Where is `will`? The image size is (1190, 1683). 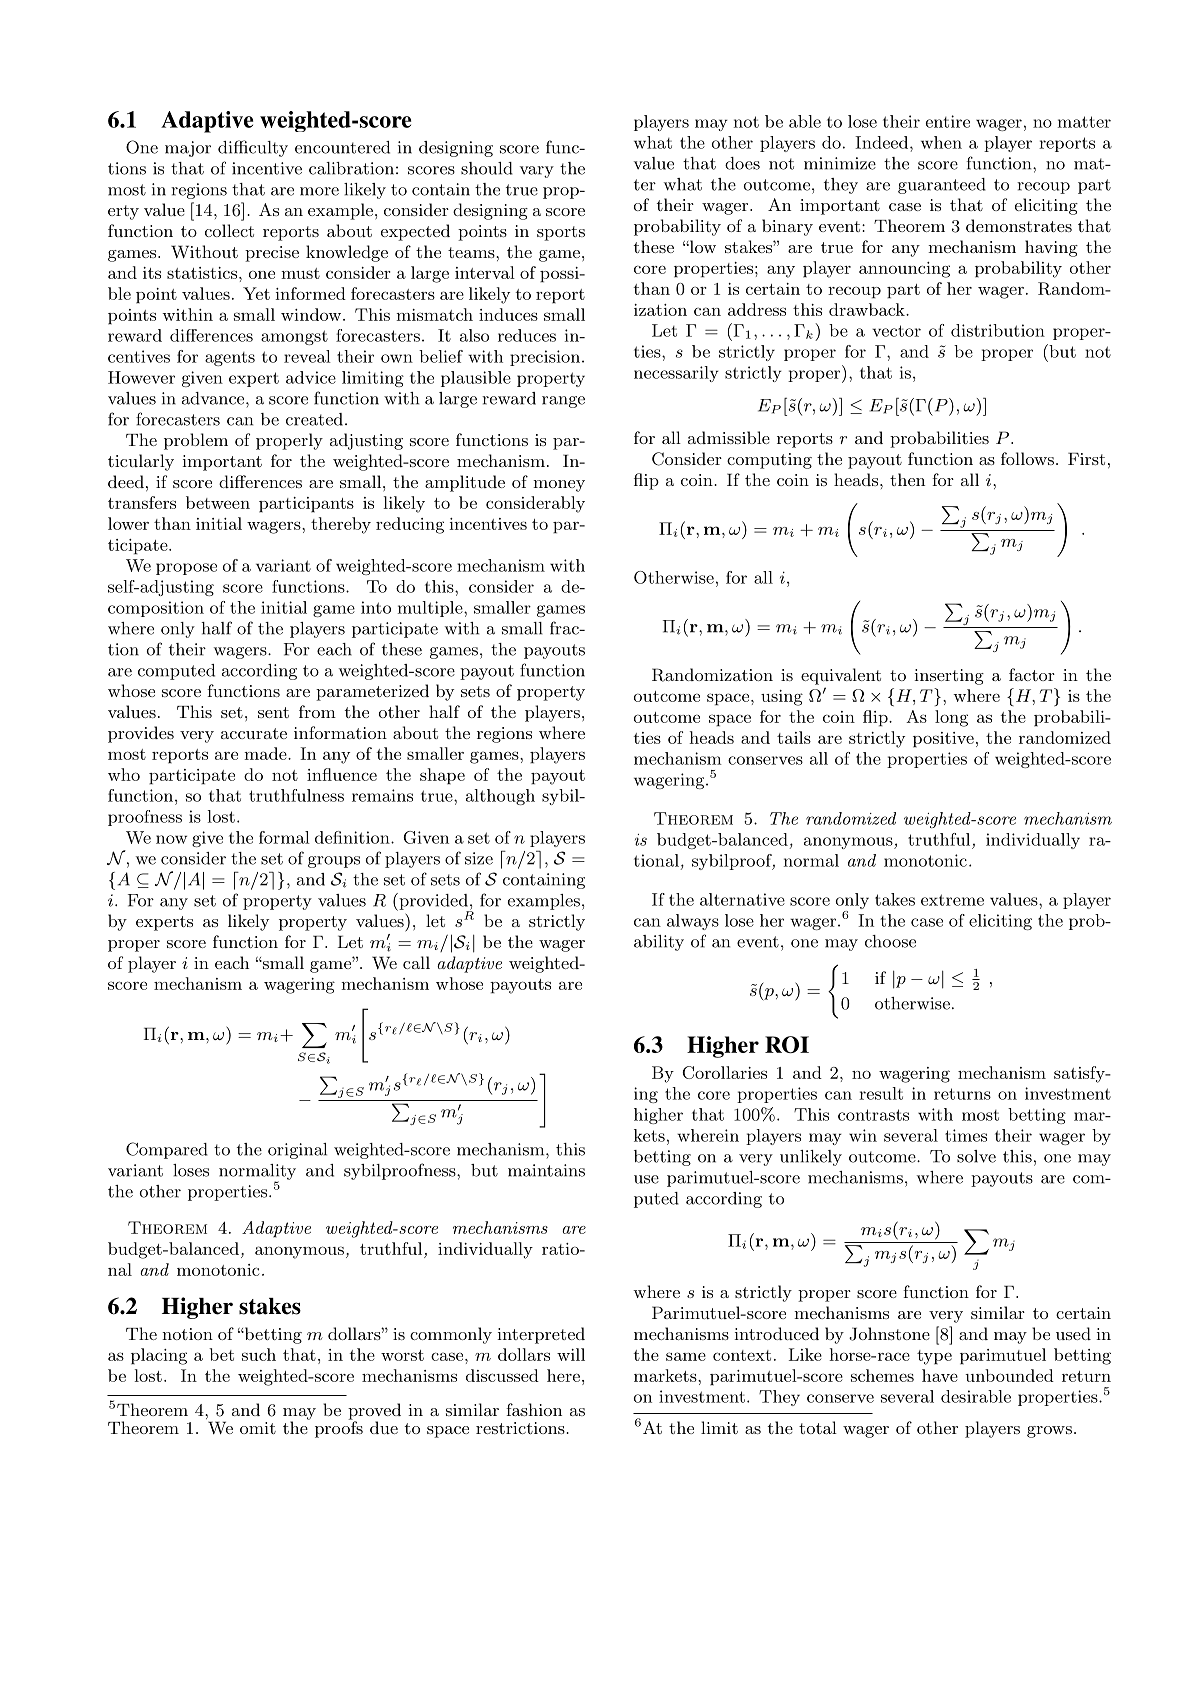 will is located at coordinates (571, 1354).
